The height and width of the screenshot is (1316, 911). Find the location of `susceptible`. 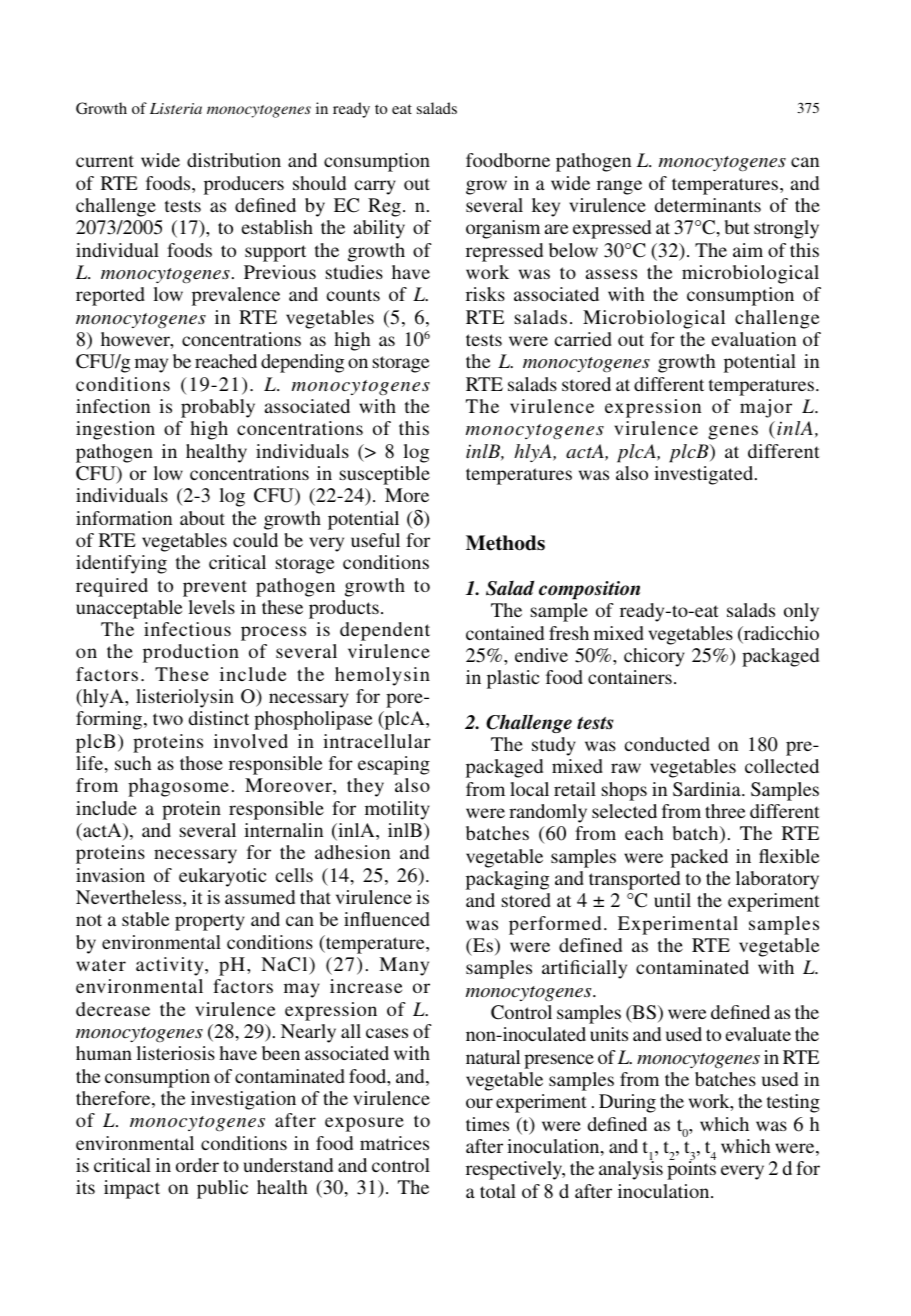

susceptible is located at coordinates (385, 475).
